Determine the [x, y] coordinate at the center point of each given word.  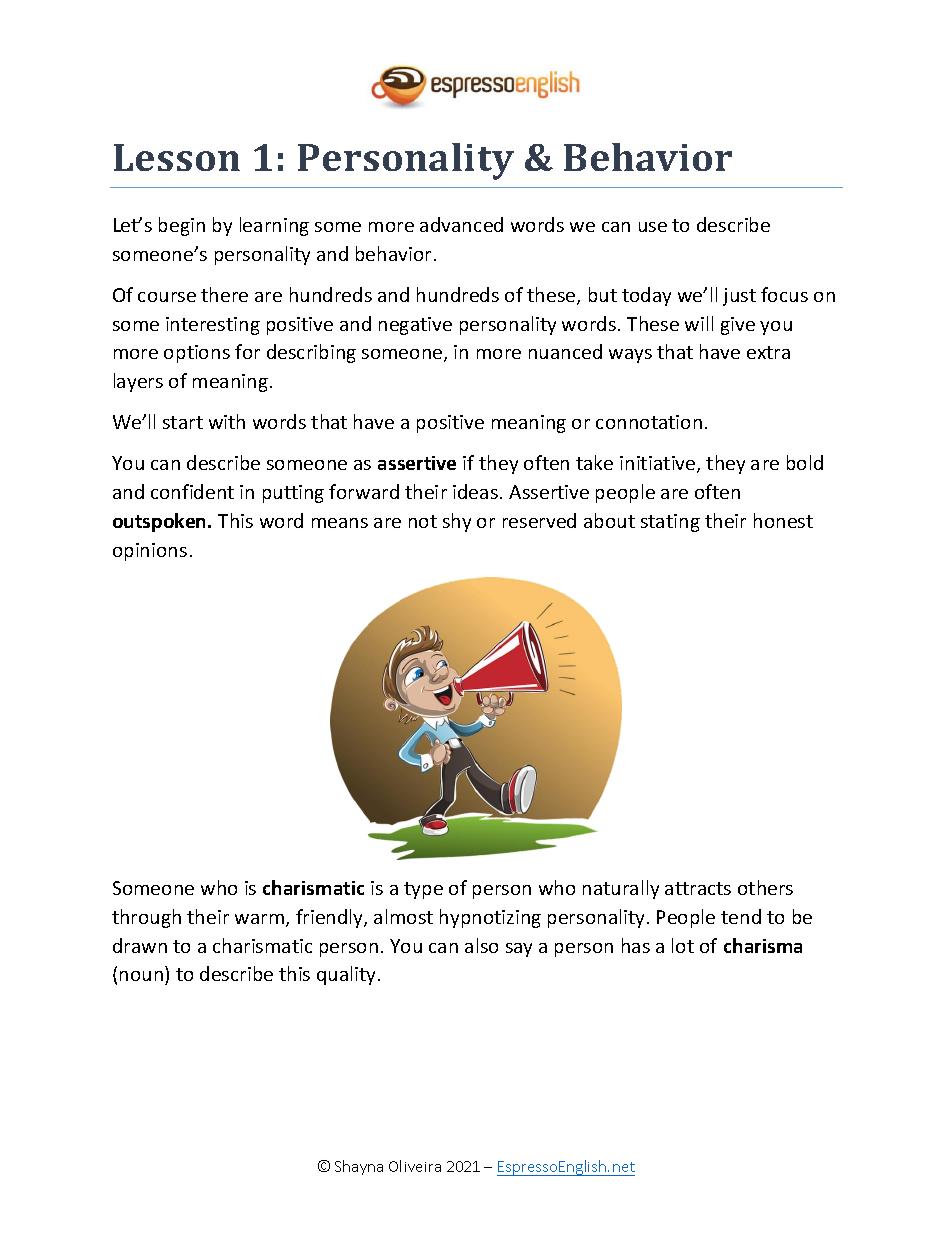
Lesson [177, 157]
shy [457, 522]
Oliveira [415, 1166]
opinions [150, 552]
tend [741, 916]
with [227, 421]
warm [261, 920]
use [653, 227]
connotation [649, 422]
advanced [461, 224]
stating [670, 523]
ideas [475, 491]
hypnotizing [490, 918]
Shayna [359, 1167]
